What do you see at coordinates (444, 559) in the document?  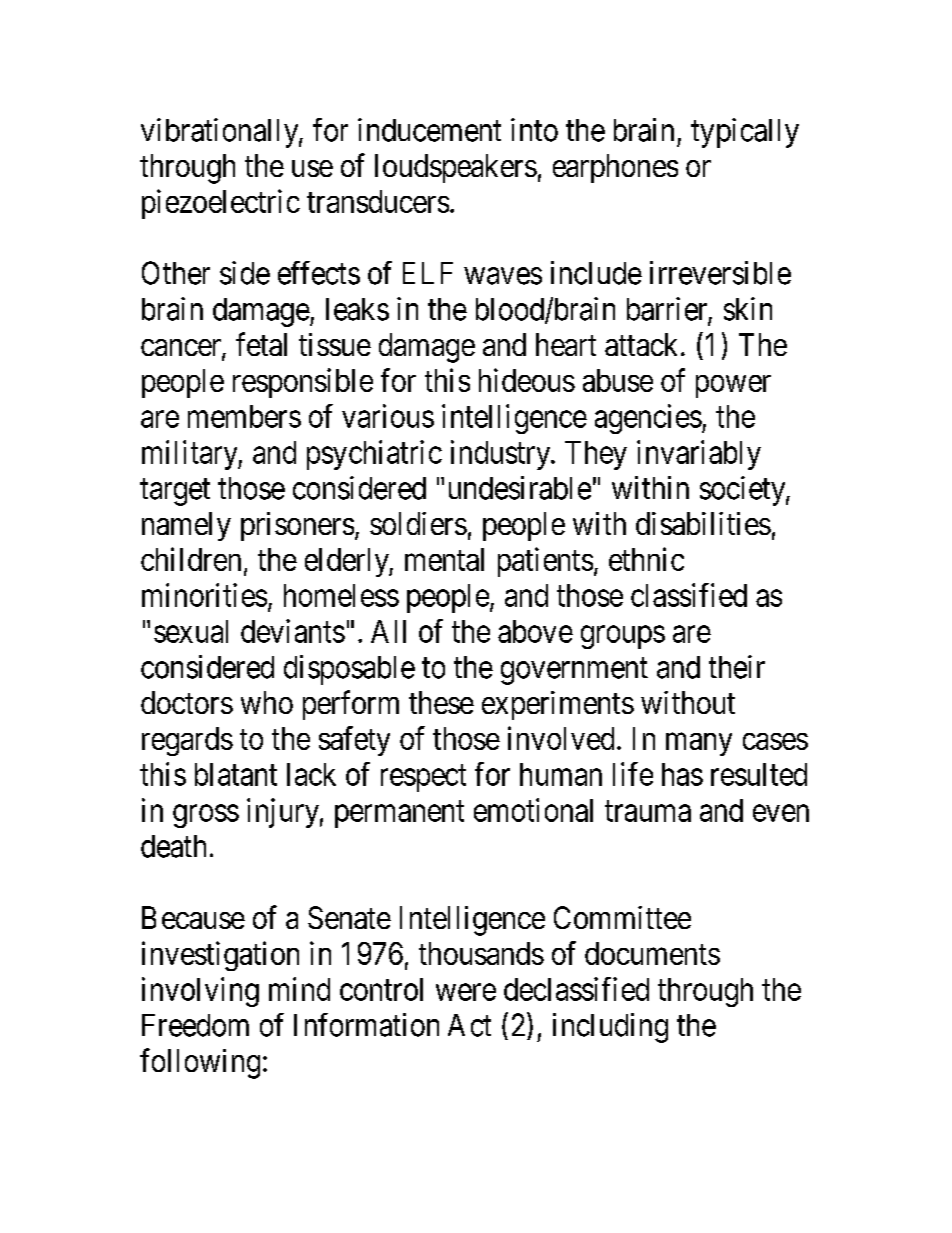 I see `mental` at bounding box center [444, 559].
